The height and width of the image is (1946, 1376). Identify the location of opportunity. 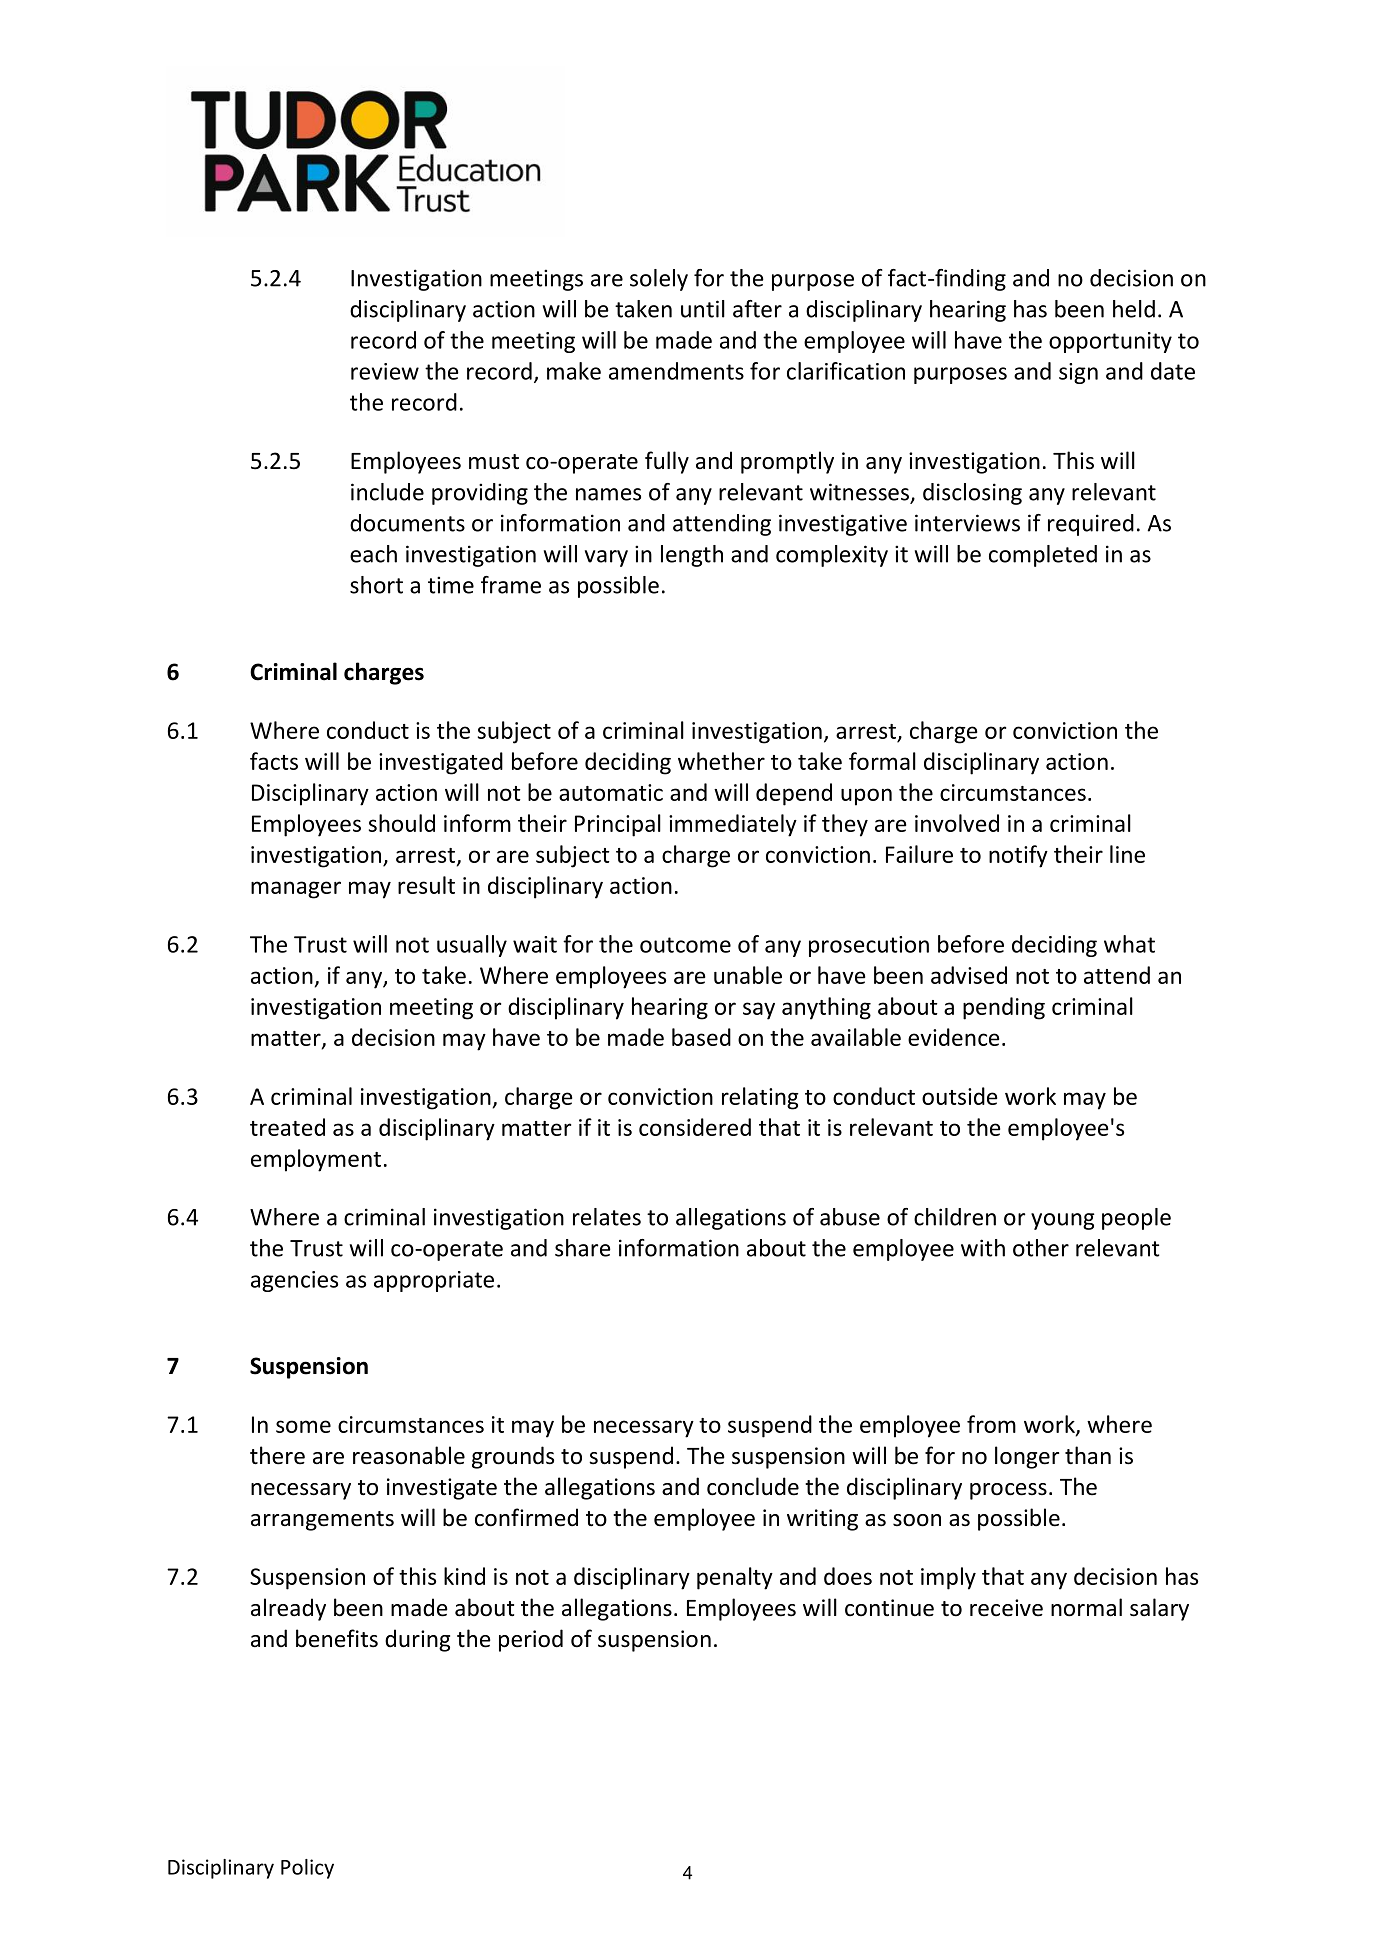
(1110, 342).
